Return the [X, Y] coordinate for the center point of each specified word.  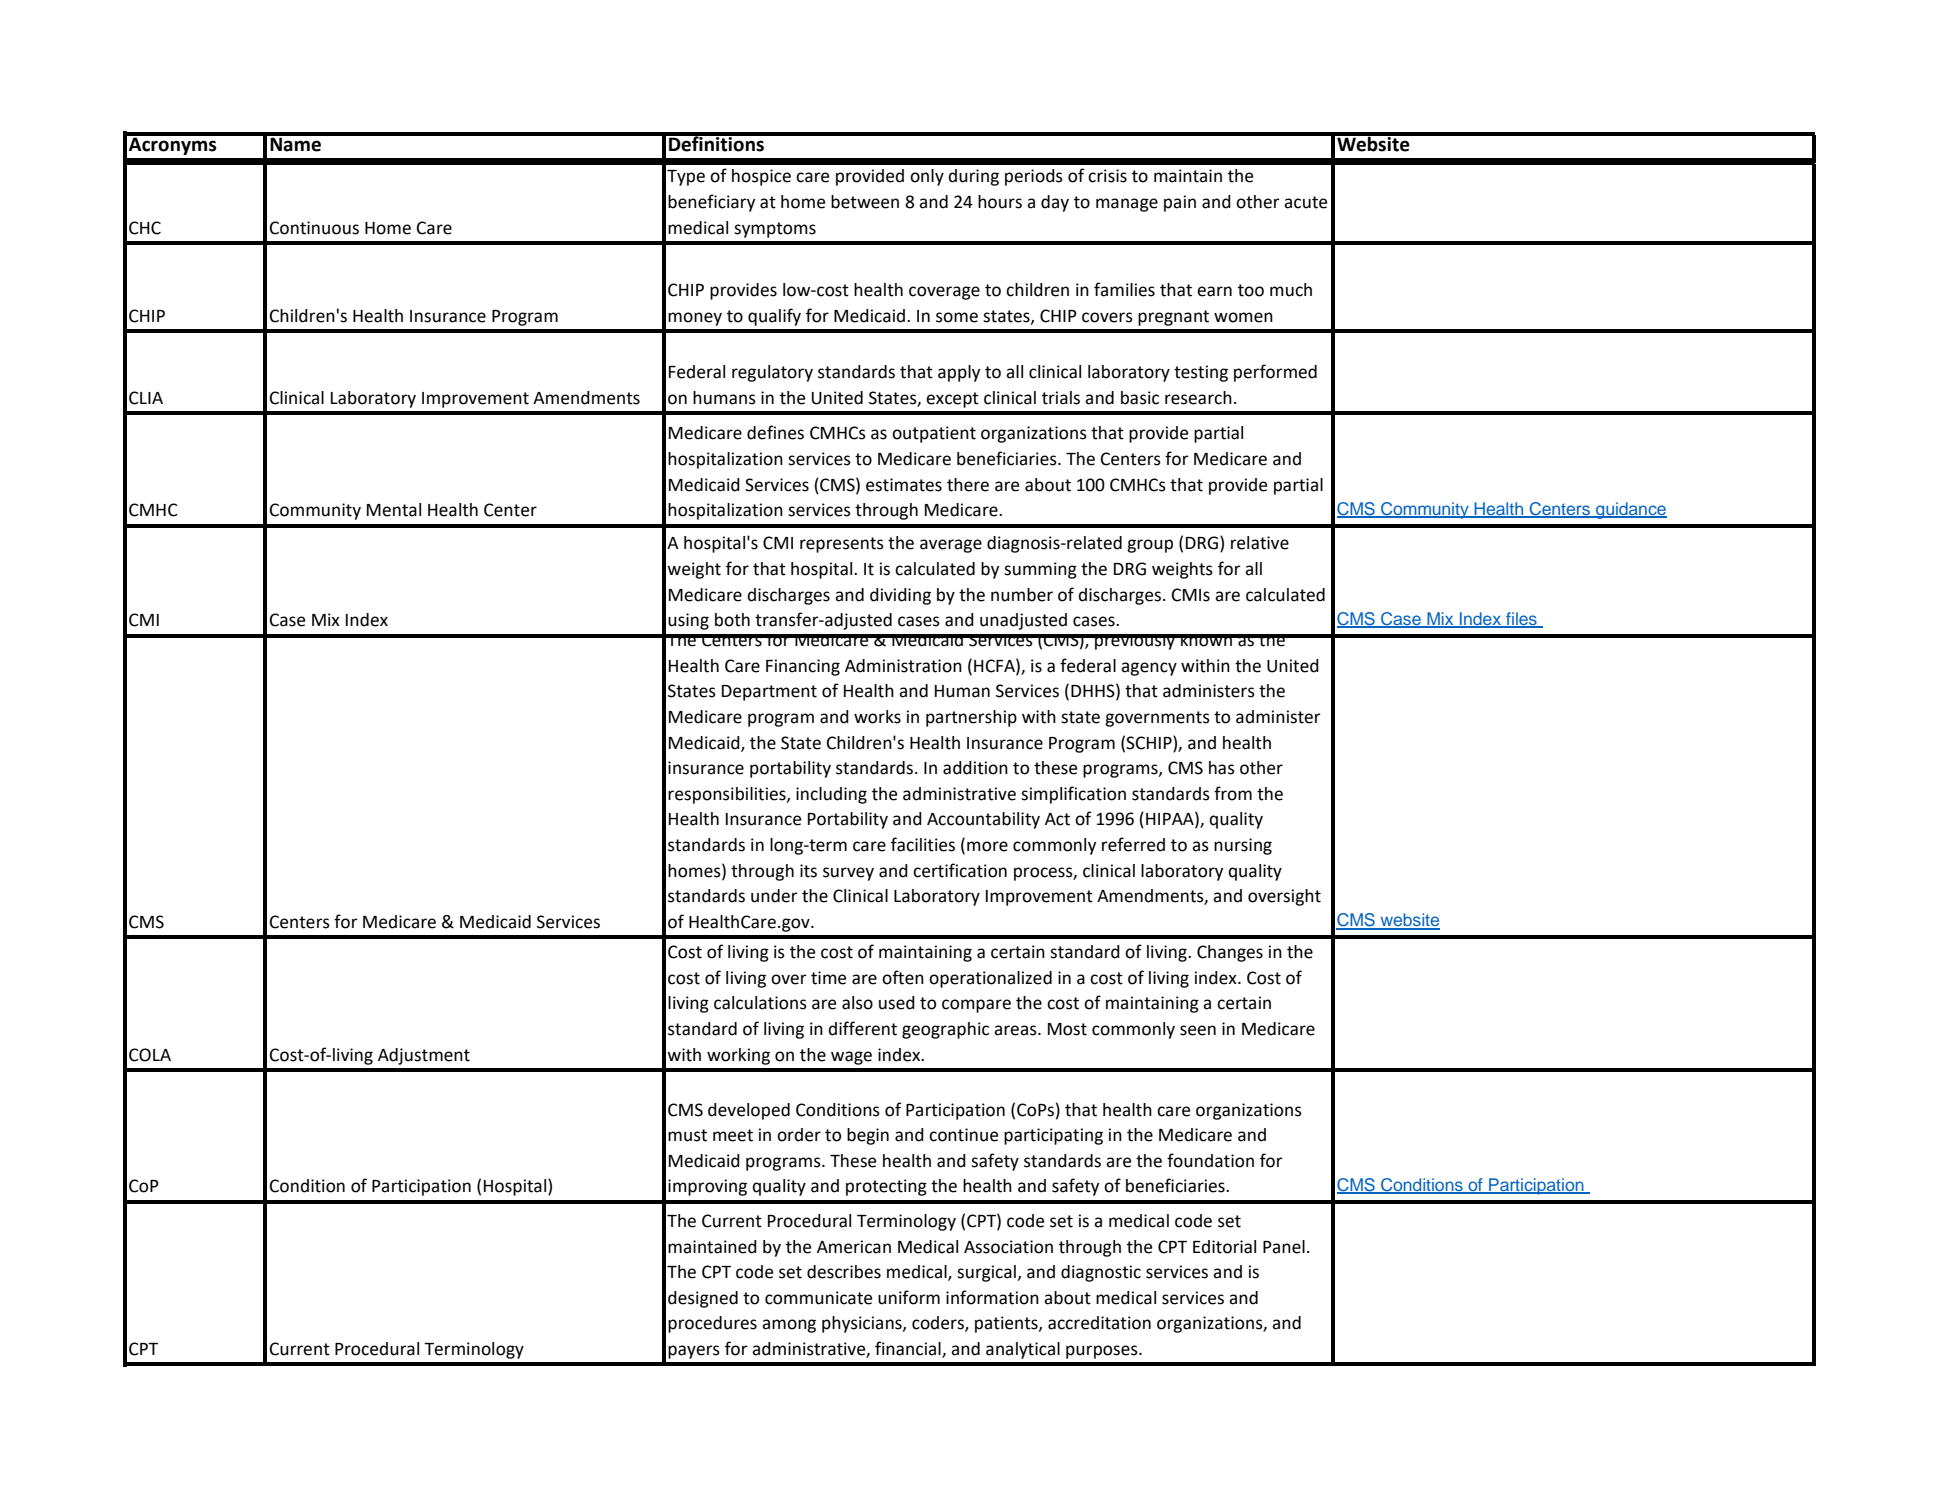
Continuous [314, 228]
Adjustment [424, 1056]
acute [1305, 202]
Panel [1284, 1247]
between [865, 202]
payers [694, 1352]
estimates [904, 485]
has [1222, 768]
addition [975, 768]
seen [1198, 1030]
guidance [1630, 510]
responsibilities [728, 795]
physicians [863, 1324]
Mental [394, 510]
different [862, 1028]
